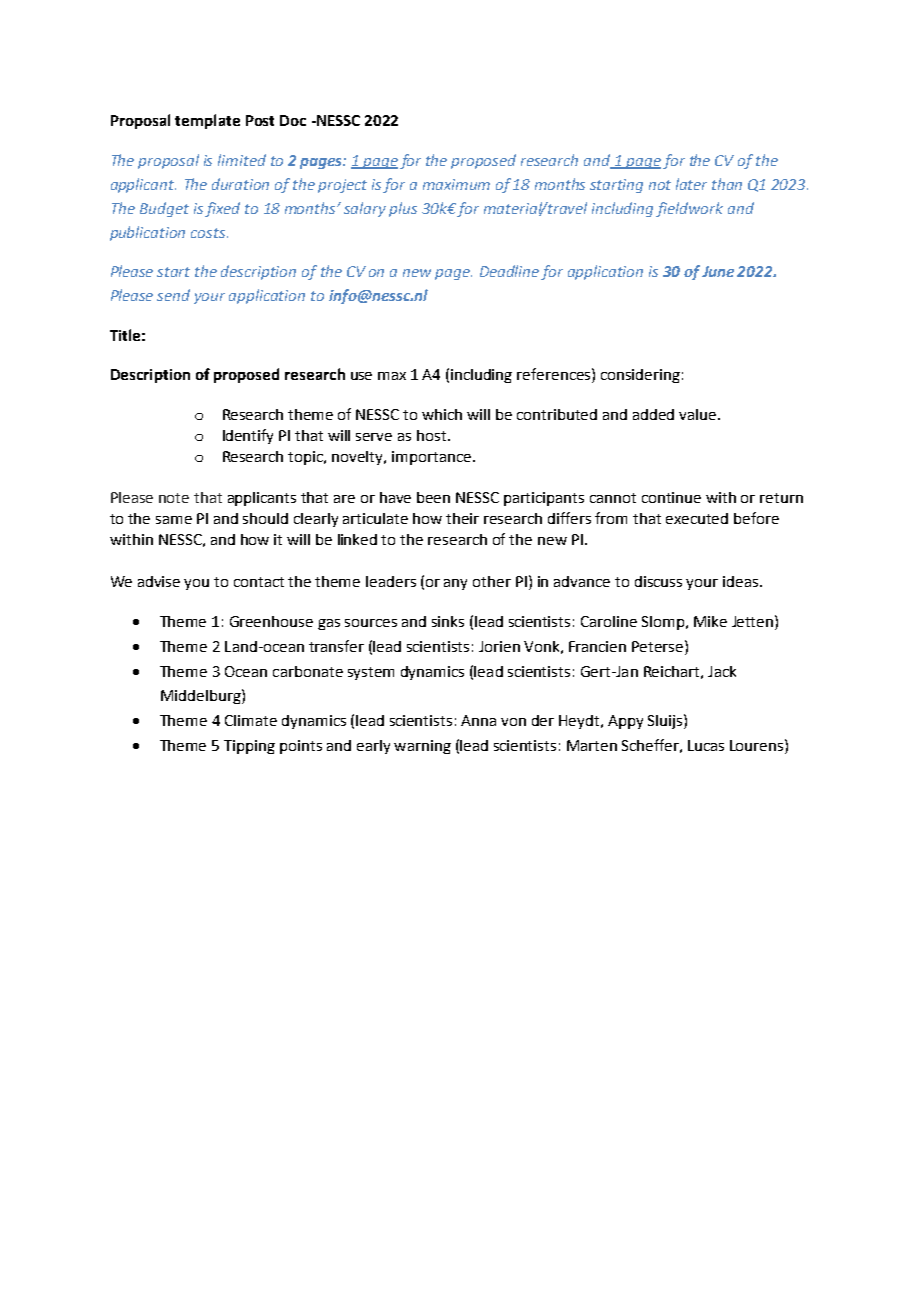 This image has height=1308, width=924. I want to click on value, so click(699, 414).
